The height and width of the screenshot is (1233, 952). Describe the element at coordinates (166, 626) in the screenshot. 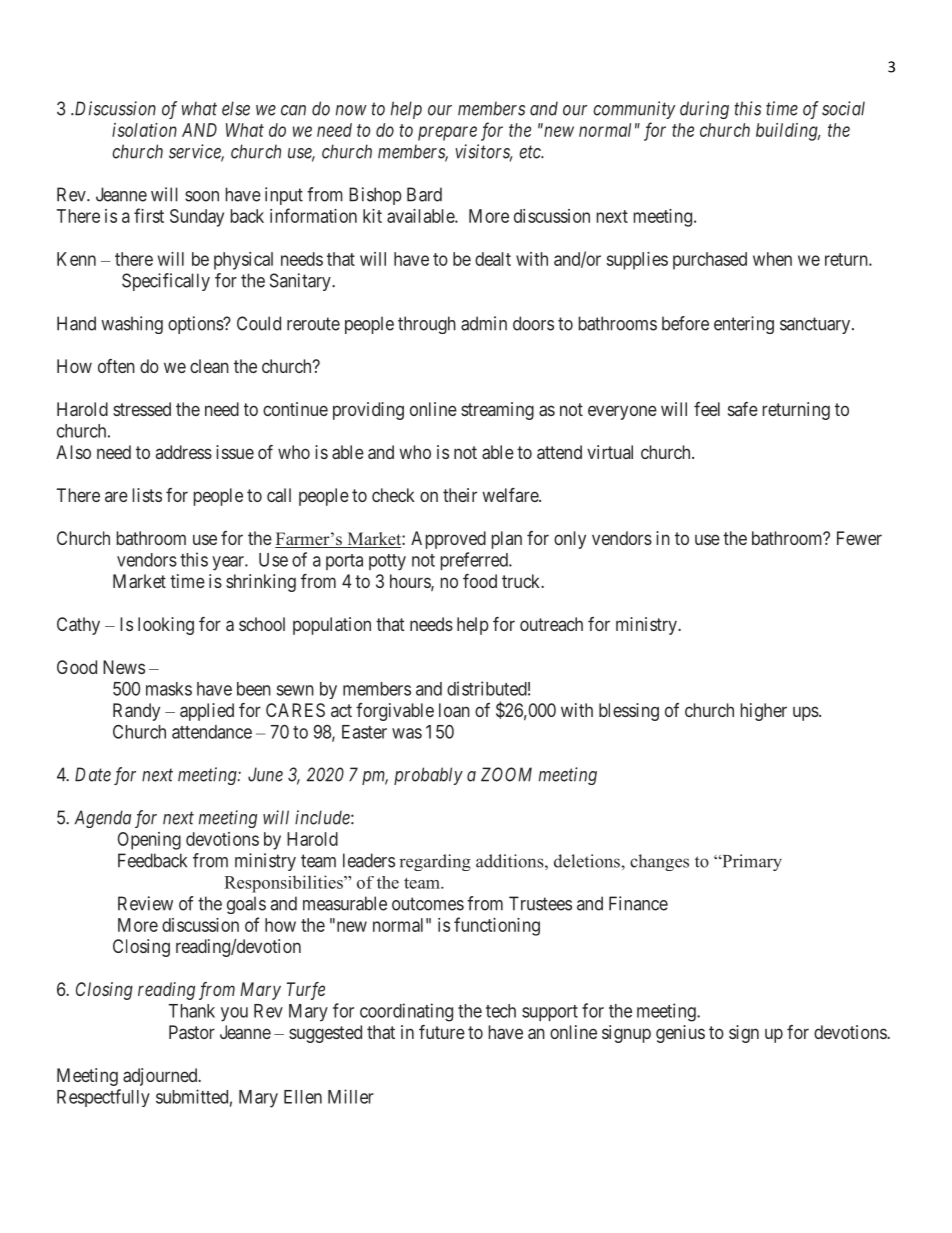

I see `looking` at that location.
